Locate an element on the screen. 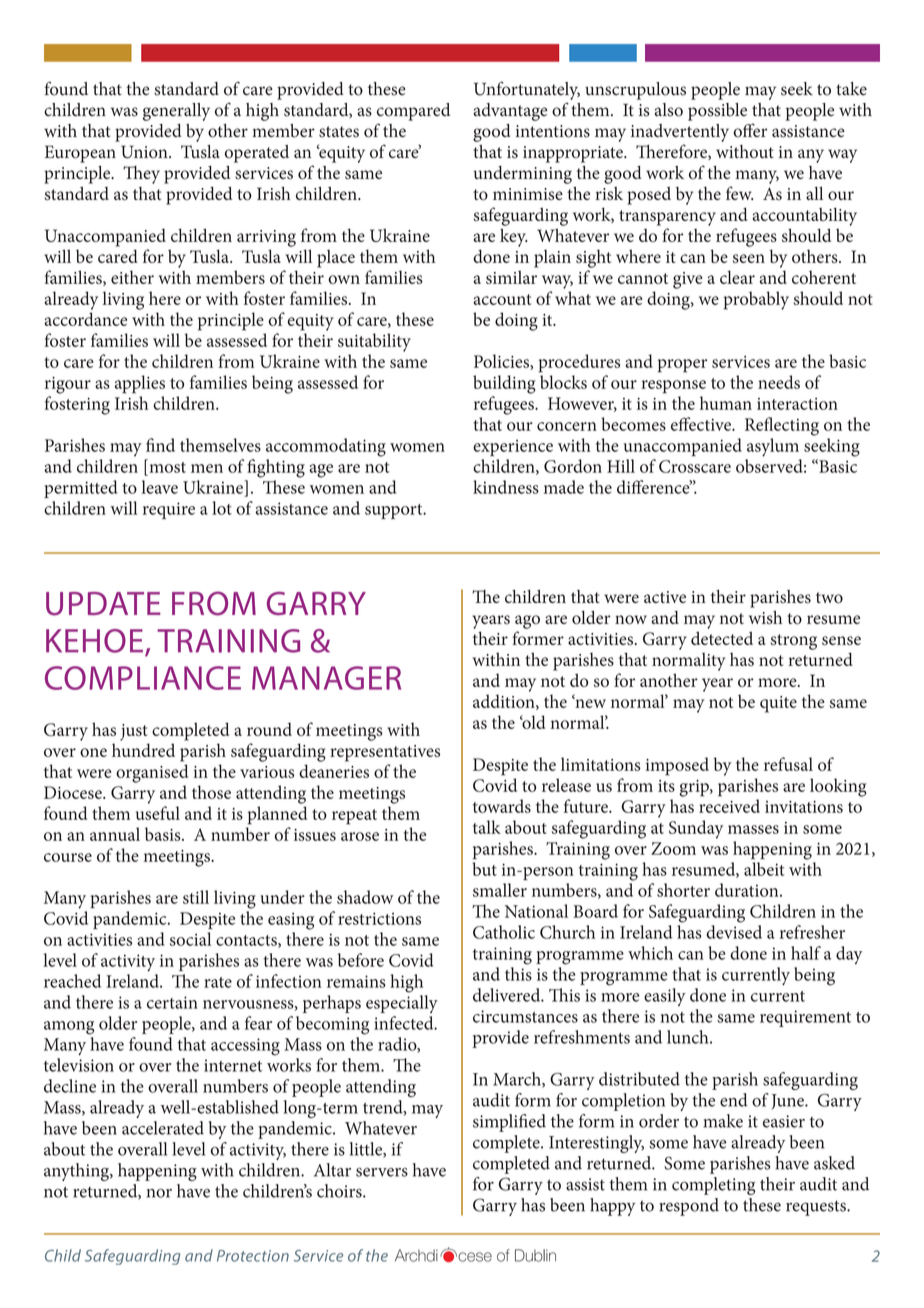 The image size is (924, 1308). completing is located at coordinates (713, 1186).
